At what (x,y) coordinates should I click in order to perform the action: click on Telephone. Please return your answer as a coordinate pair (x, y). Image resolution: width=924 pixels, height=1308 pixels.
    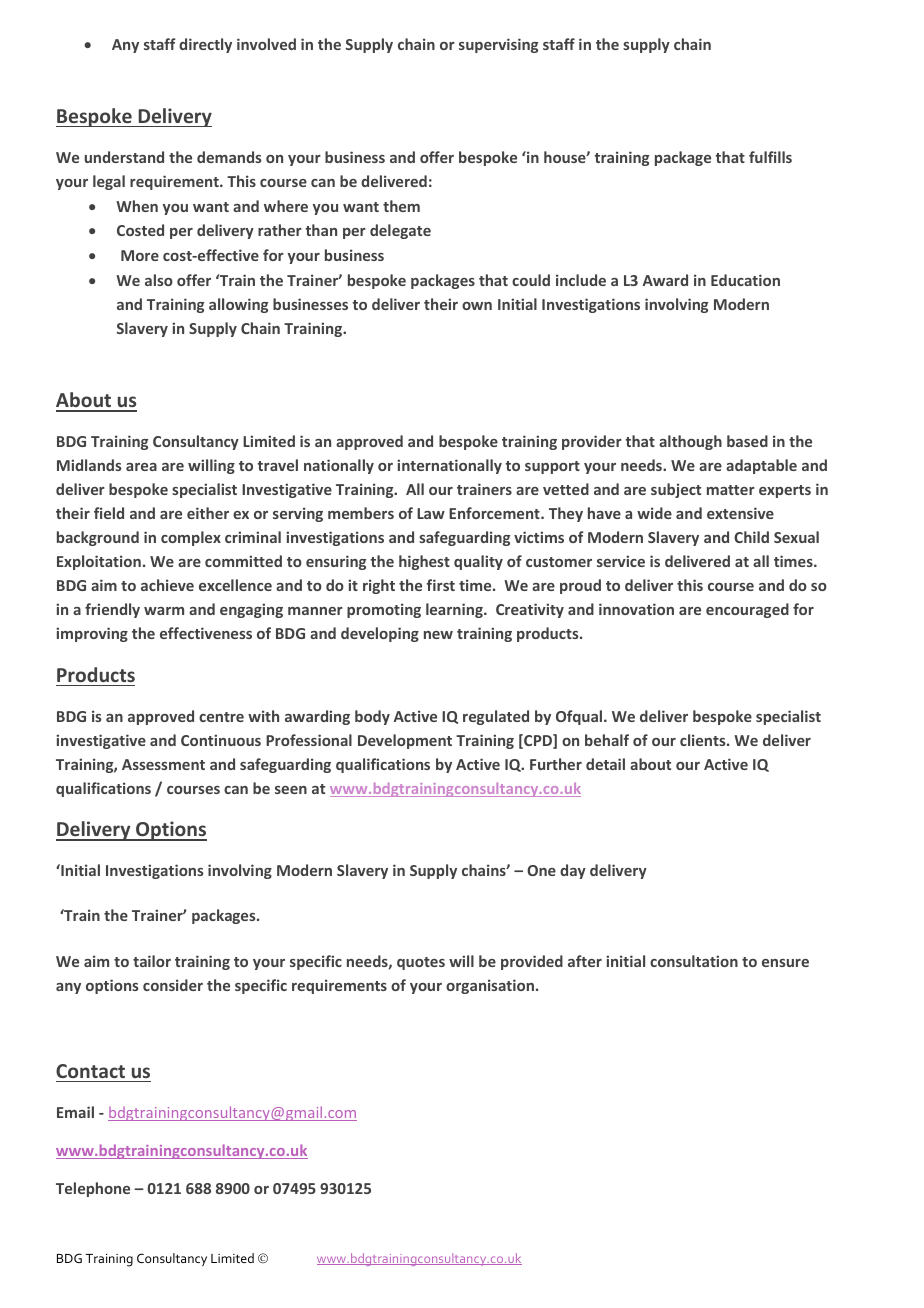
    Looking at the image, I should click on (93, 1189).
